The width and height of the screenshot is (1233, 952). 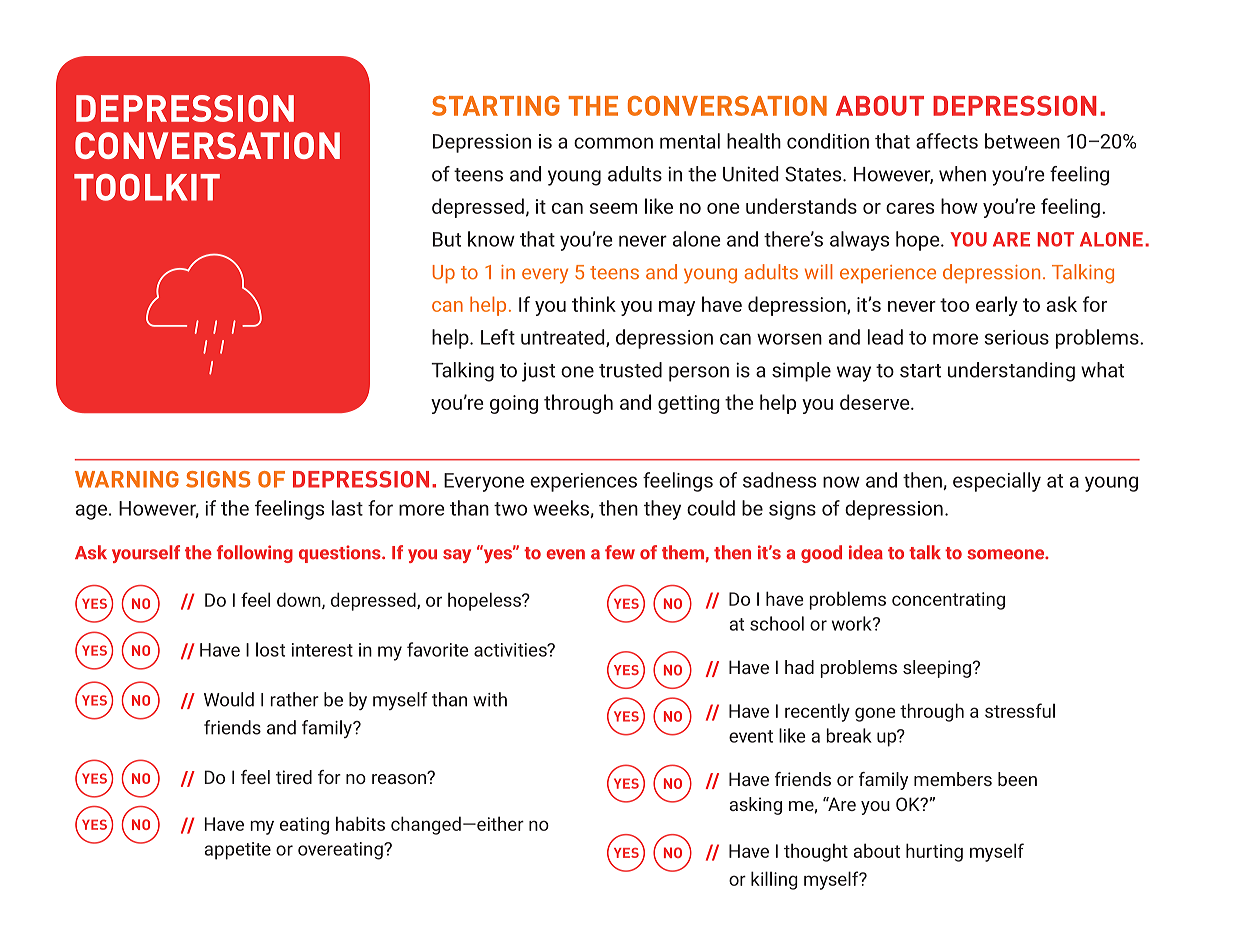 I want to click on trusted, so click(x=630, y=370).
